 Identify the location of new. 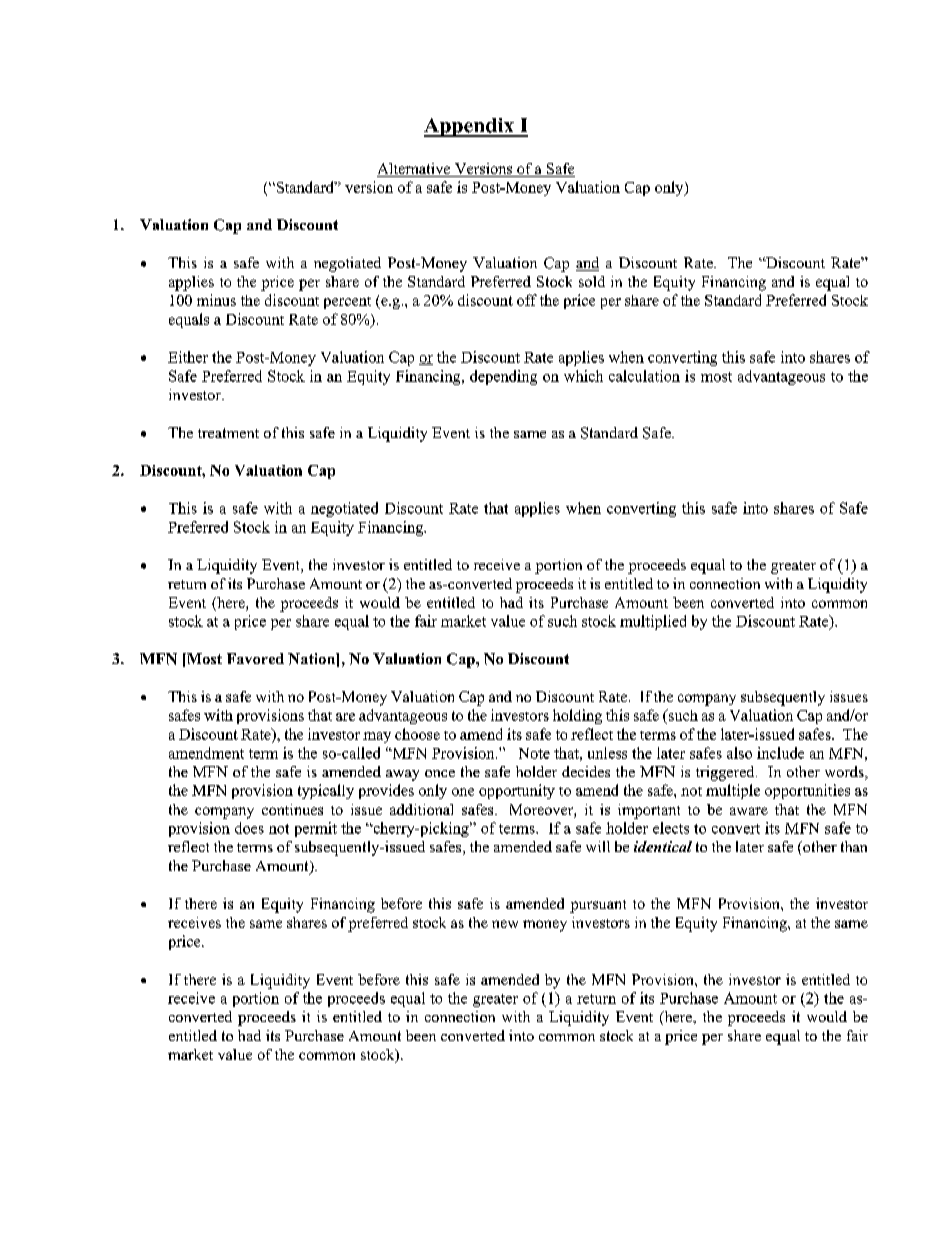
(505, 924).
